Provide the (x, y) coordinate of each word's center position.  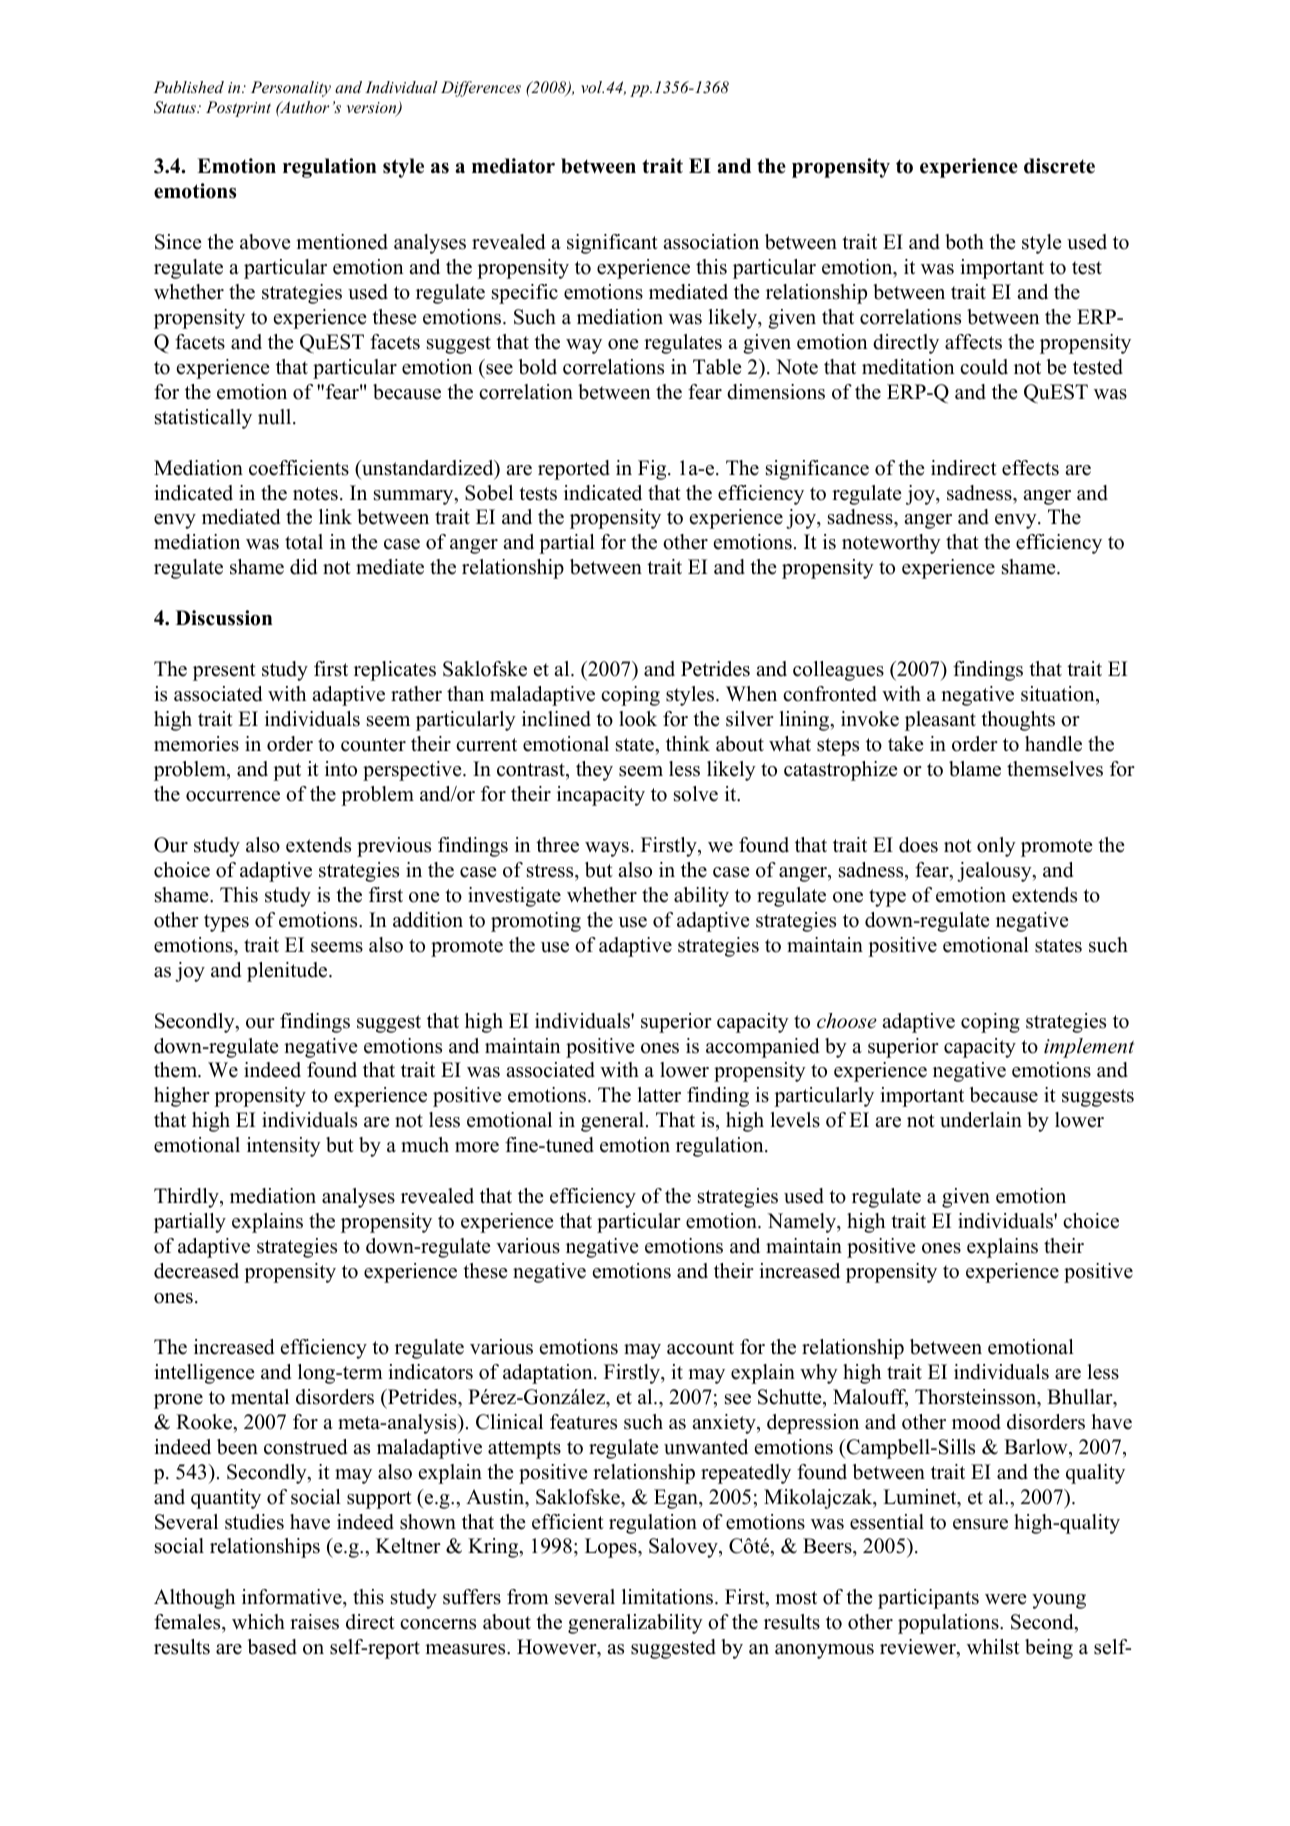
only (996, 847)
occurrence (233, 796)
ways (607, 849)
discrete (1059, 166)
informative (293, 1598)
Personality (291, 89)
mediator (513, 166)
